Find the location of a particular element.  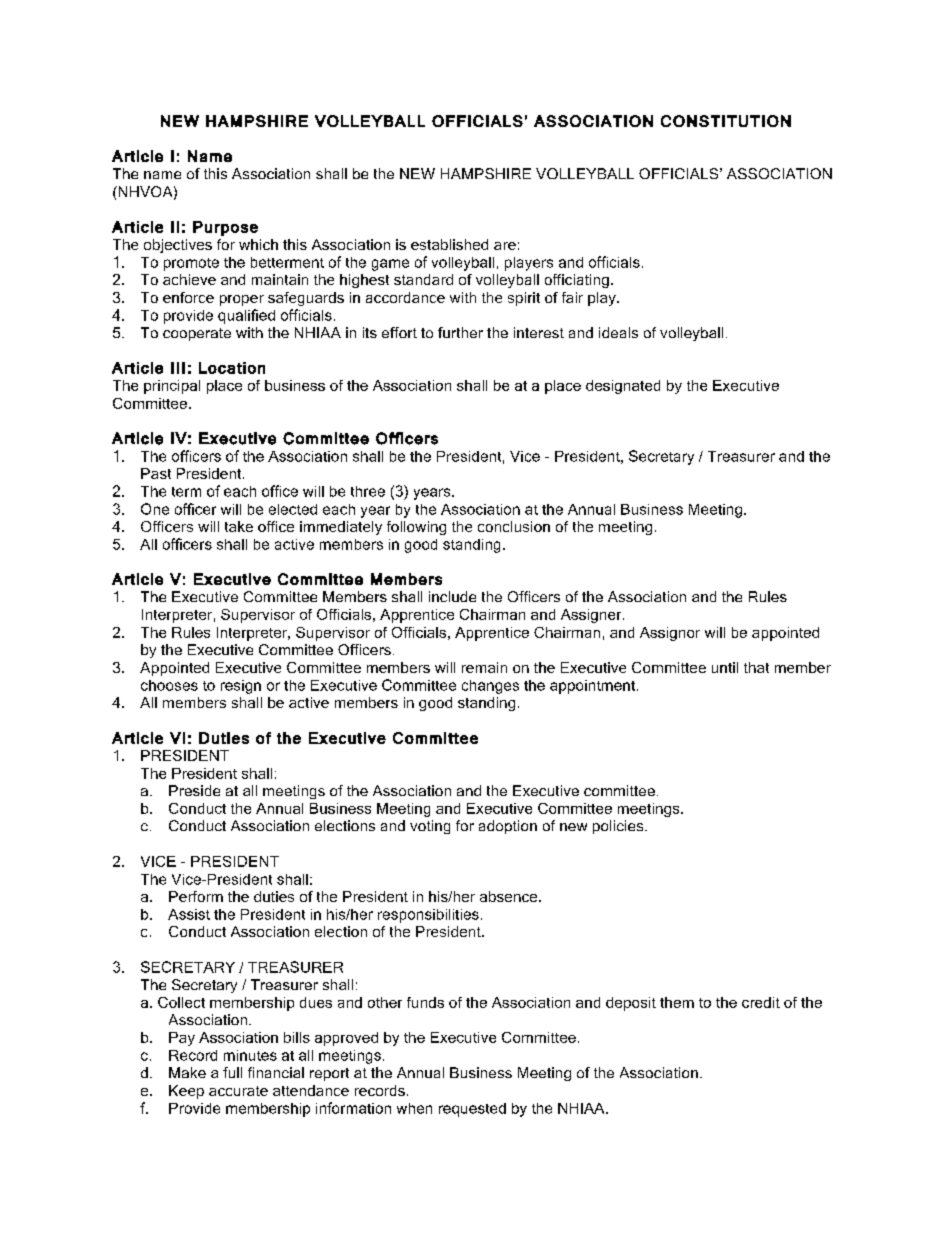

Perform is located at coordinates (196, 896).
